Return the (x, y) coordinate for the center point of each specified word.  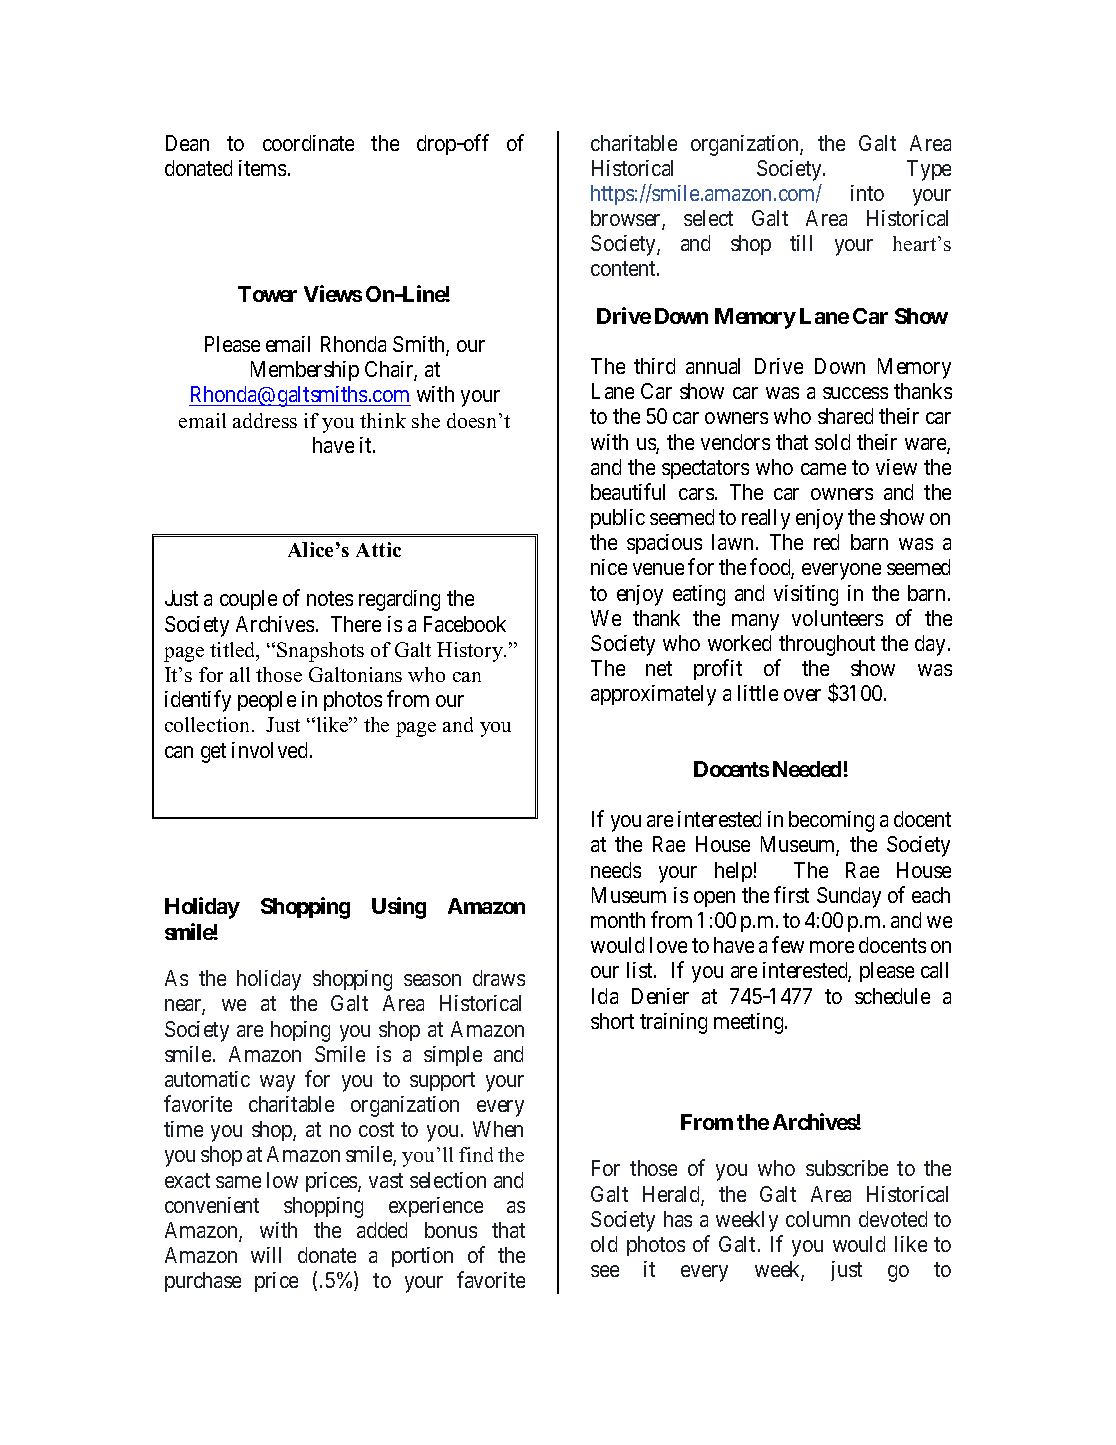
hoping (300, 1031)
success (855, 393)
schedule (892, 996)
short (612, 1021)
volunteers (837, 618)
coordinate (308, 143)
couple (248, 600)
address (265, 420)
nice (609, 567)
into (867, 193)
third (654, 366)
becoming (831, 821)
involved (271, 750)
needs (616, 870)
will (266, 1255)
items (262, 168)
